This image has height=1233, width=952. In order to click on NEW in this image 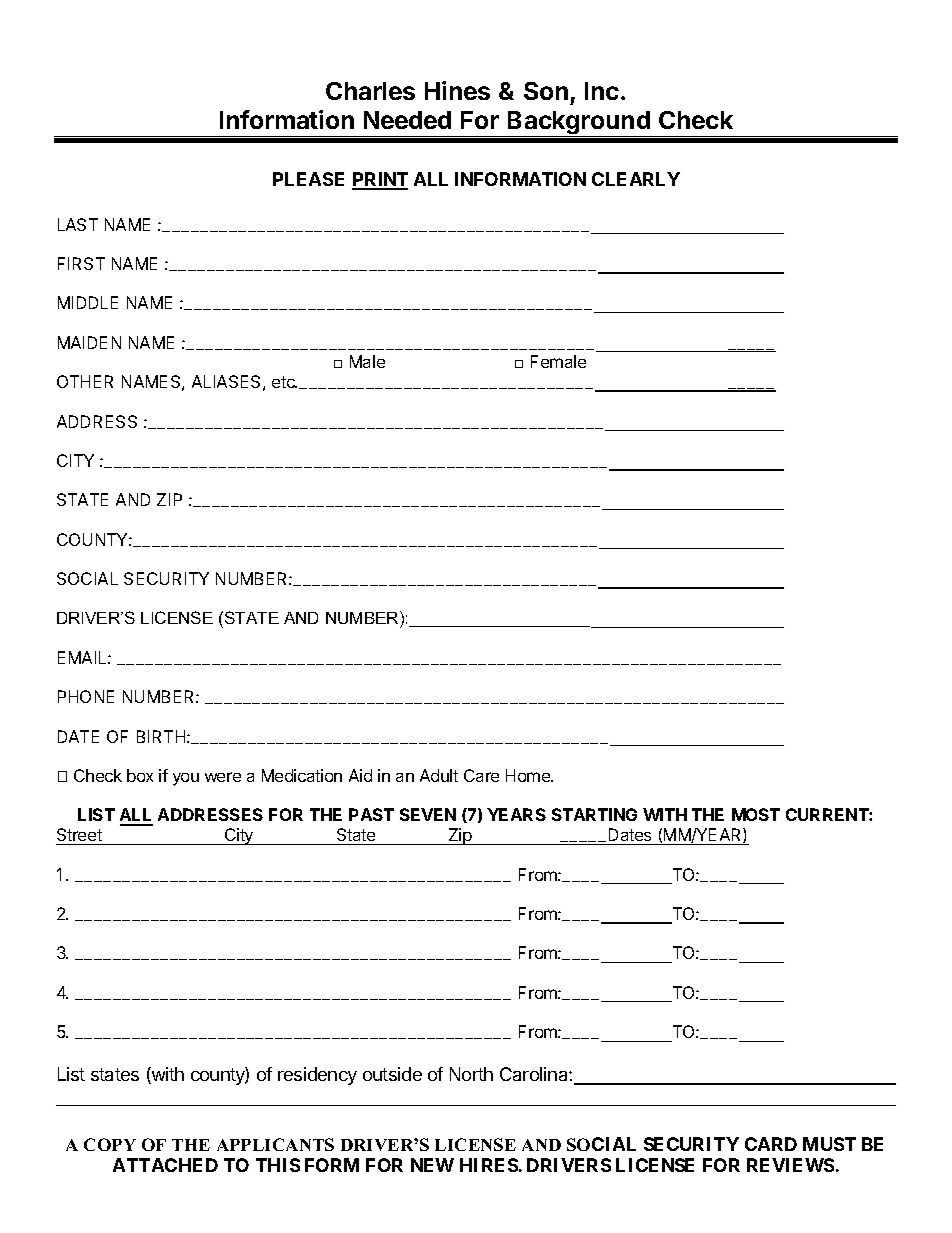, I will do `click(432, 1165)`.
